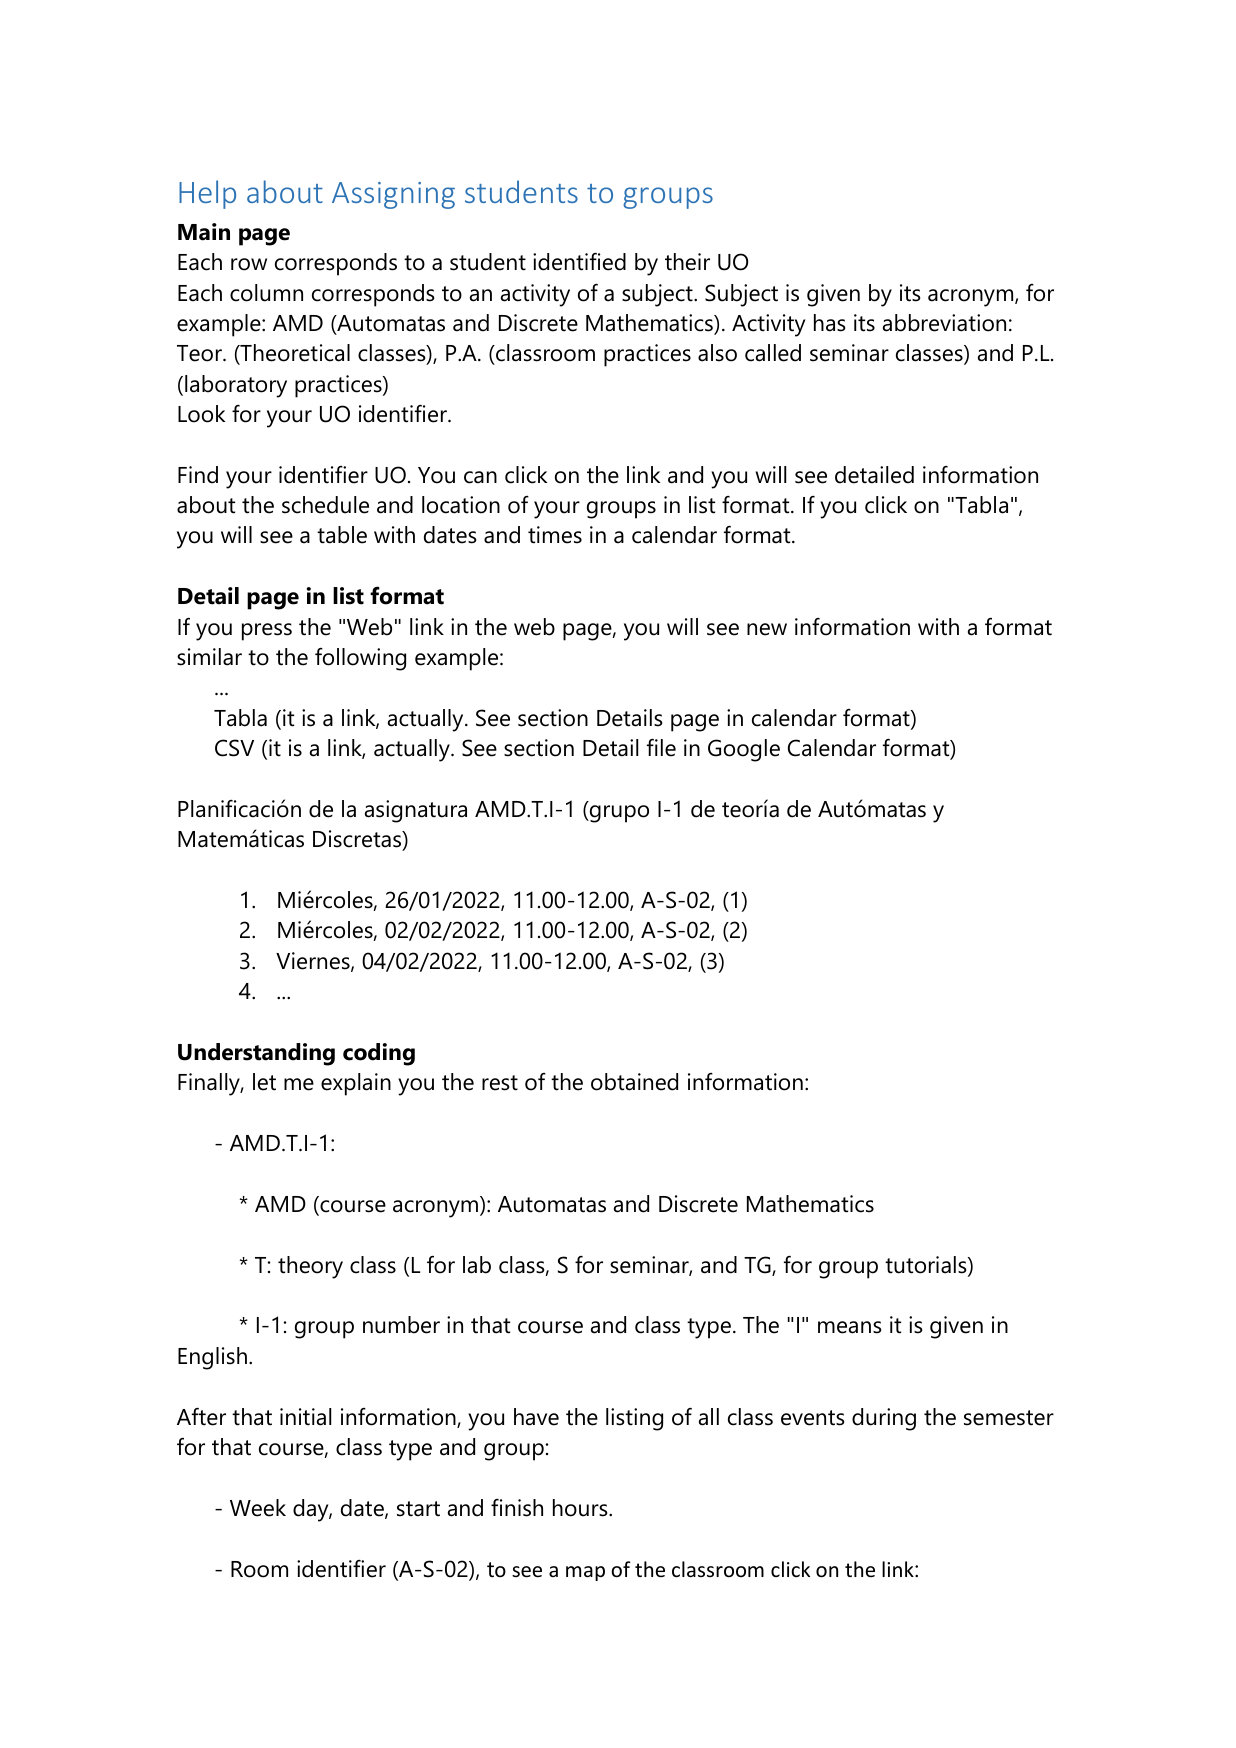 The image size is (1236, 1748). I want to click on grupo, so click(618, 814).
